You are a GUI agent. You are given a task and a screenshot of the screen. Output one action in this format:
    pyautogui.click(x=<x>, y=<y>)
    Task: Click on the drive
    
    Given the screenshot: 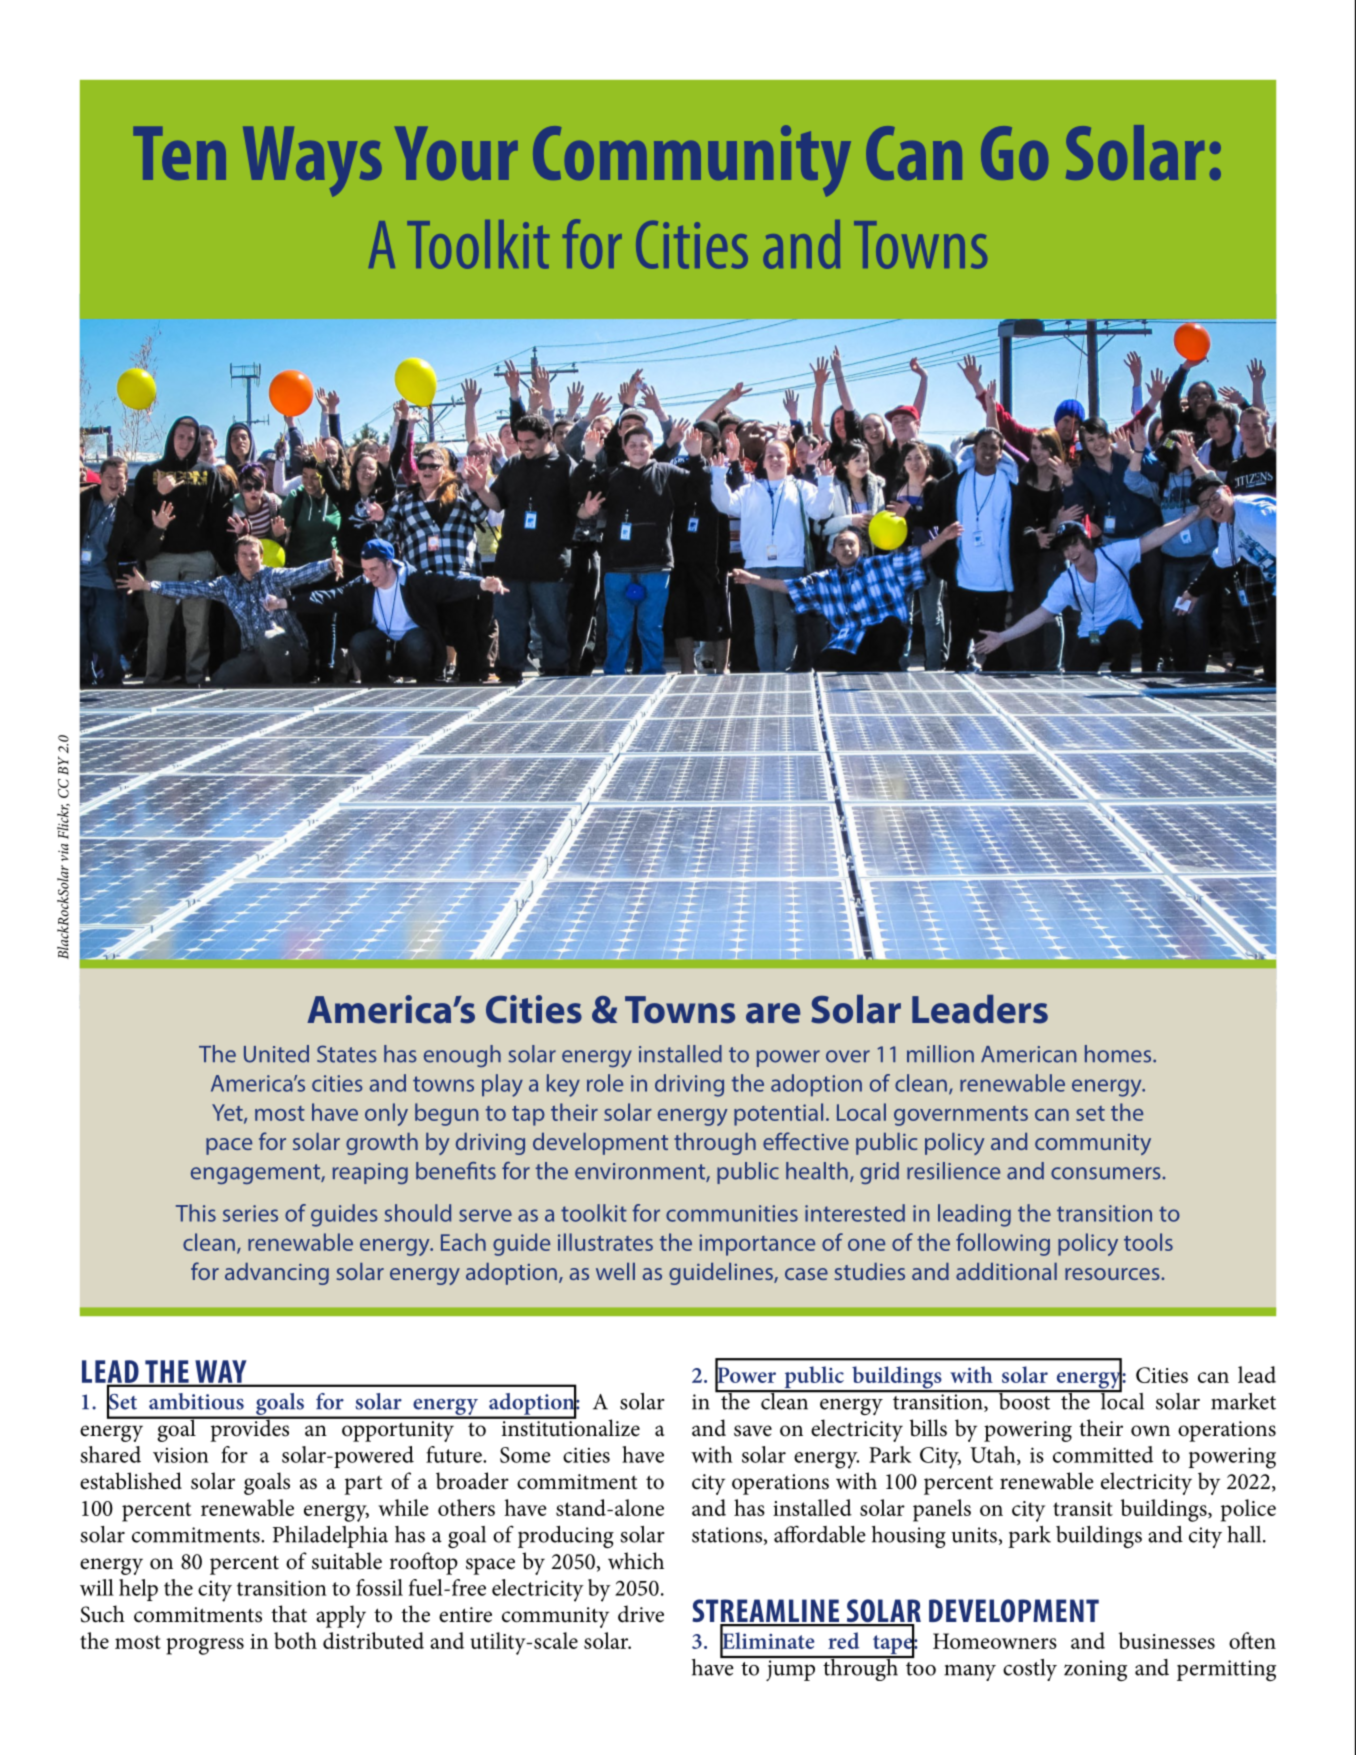 What is the action you would take?
    pyautogui.click(x=641, y=1614)
